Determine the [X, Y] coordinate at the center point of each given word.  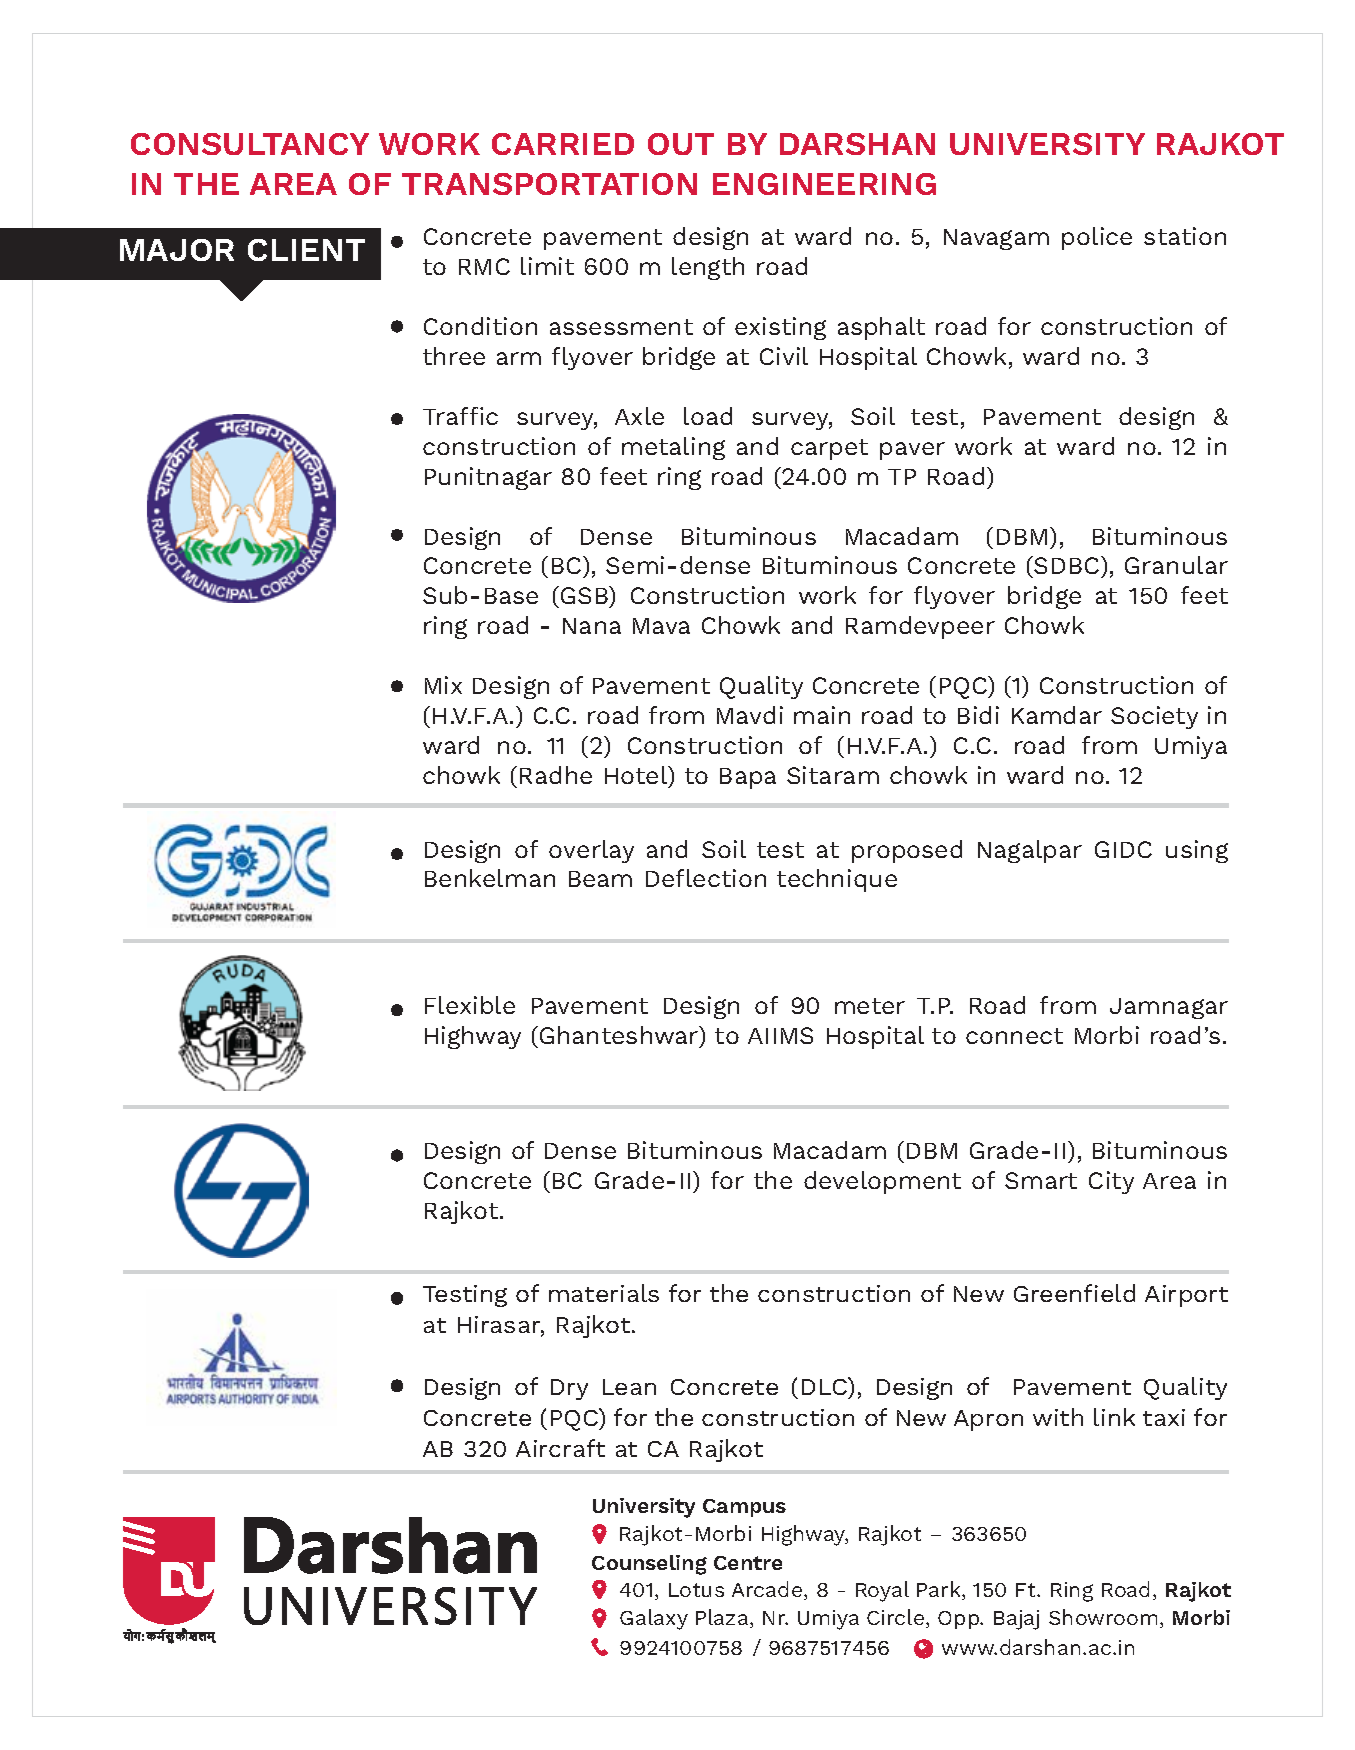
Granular [1176, 565]
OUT [681, 144]
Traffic [460, 416]
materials [604, 1293]
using [1197, 851]
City [1111, 1182]
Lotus [696, 1590]
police [1097, 238]
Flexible [470, 1005]
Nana [592, 626]
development [882, 1182]
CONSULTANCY [250, 144]
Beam [600, 879]
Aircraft [560, 1448]
